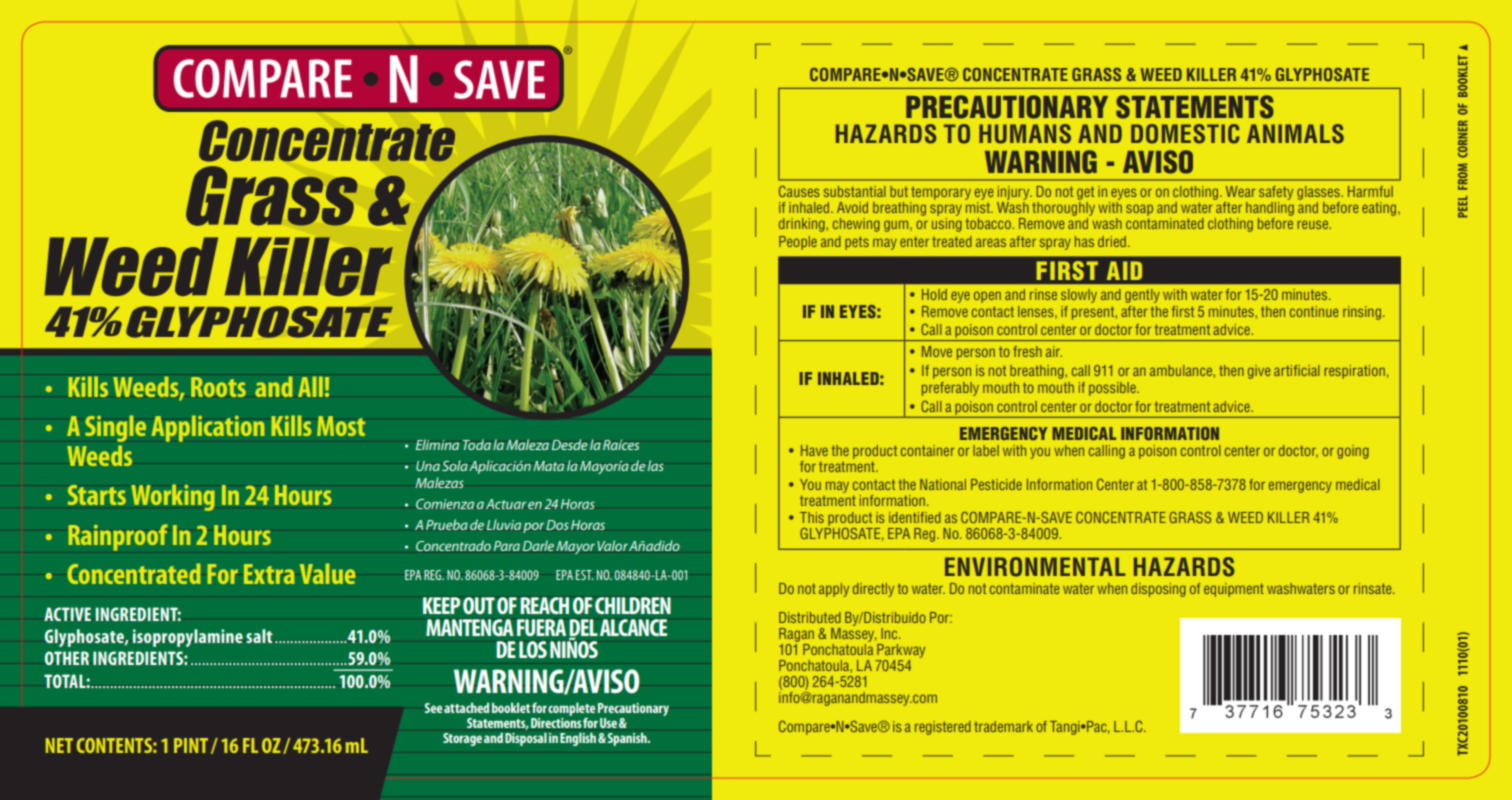 This screenshot has width=1512, height=800. I want to click on DOMESTIC, so click(1185, 134).
